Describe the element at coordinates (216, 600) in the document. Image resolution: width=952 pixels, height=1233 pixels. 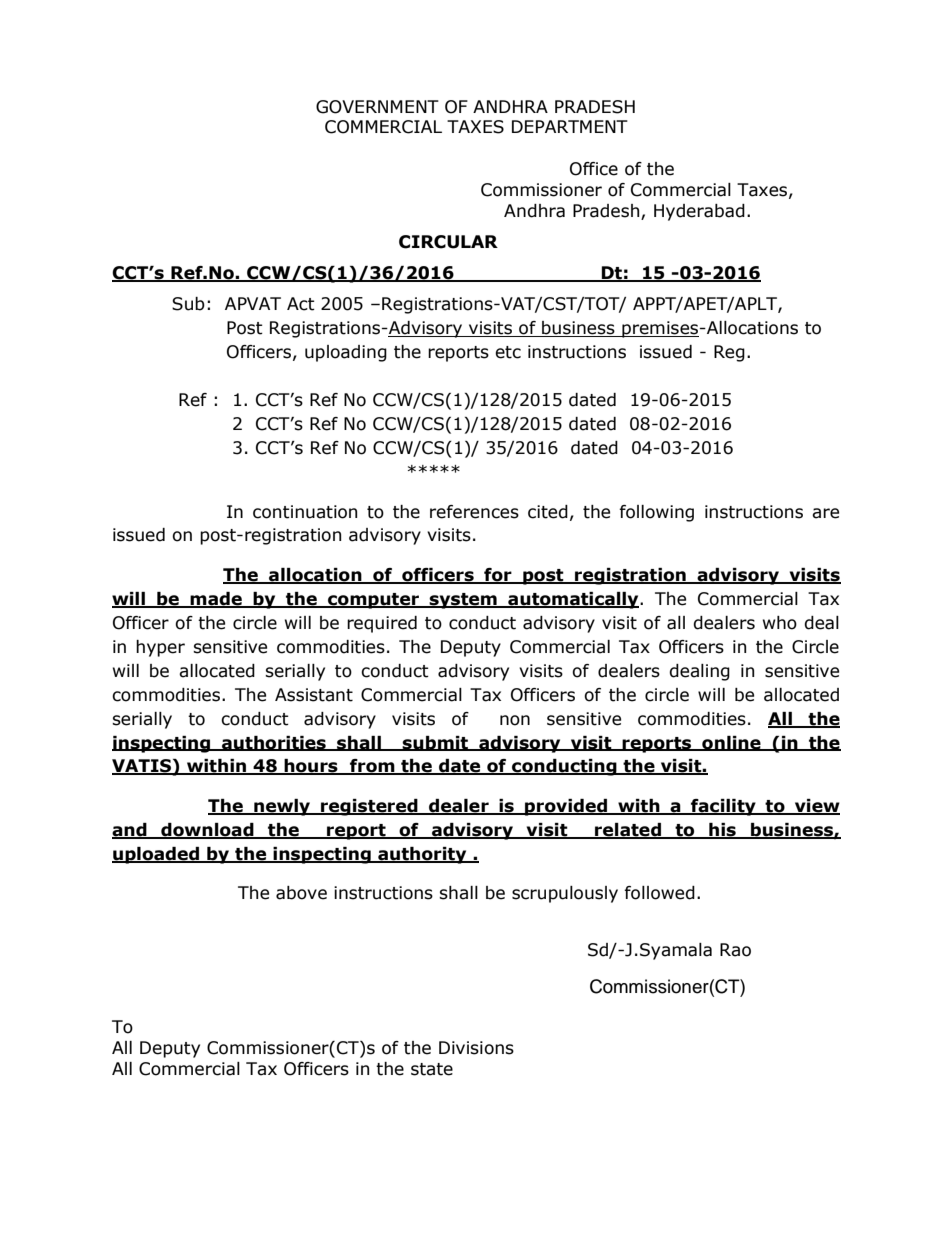
I see `made` at that location.
